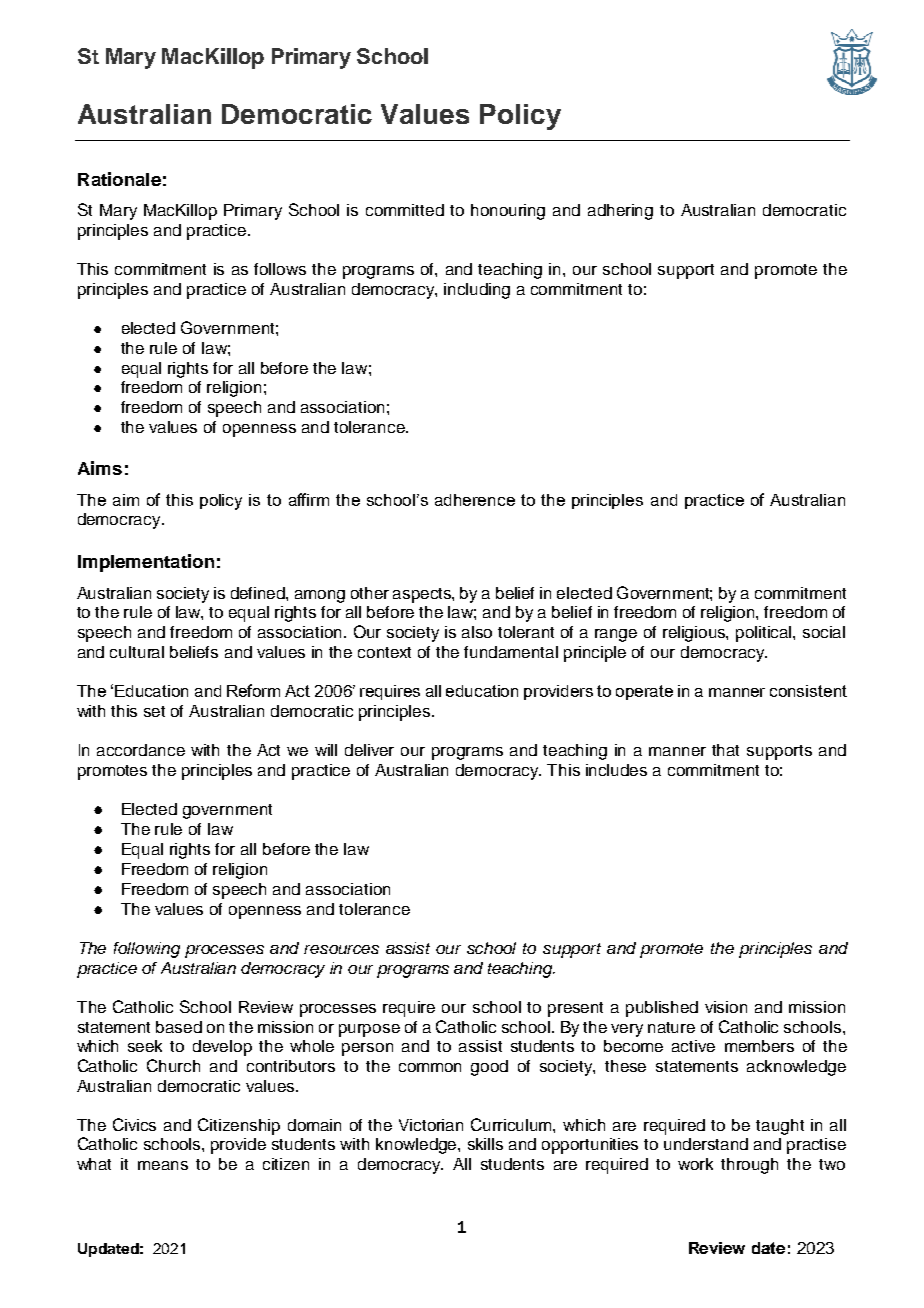 Image resolution: width=924 pixels, height=1308 pixels. I want to click on vision, so click(726, 1007).
